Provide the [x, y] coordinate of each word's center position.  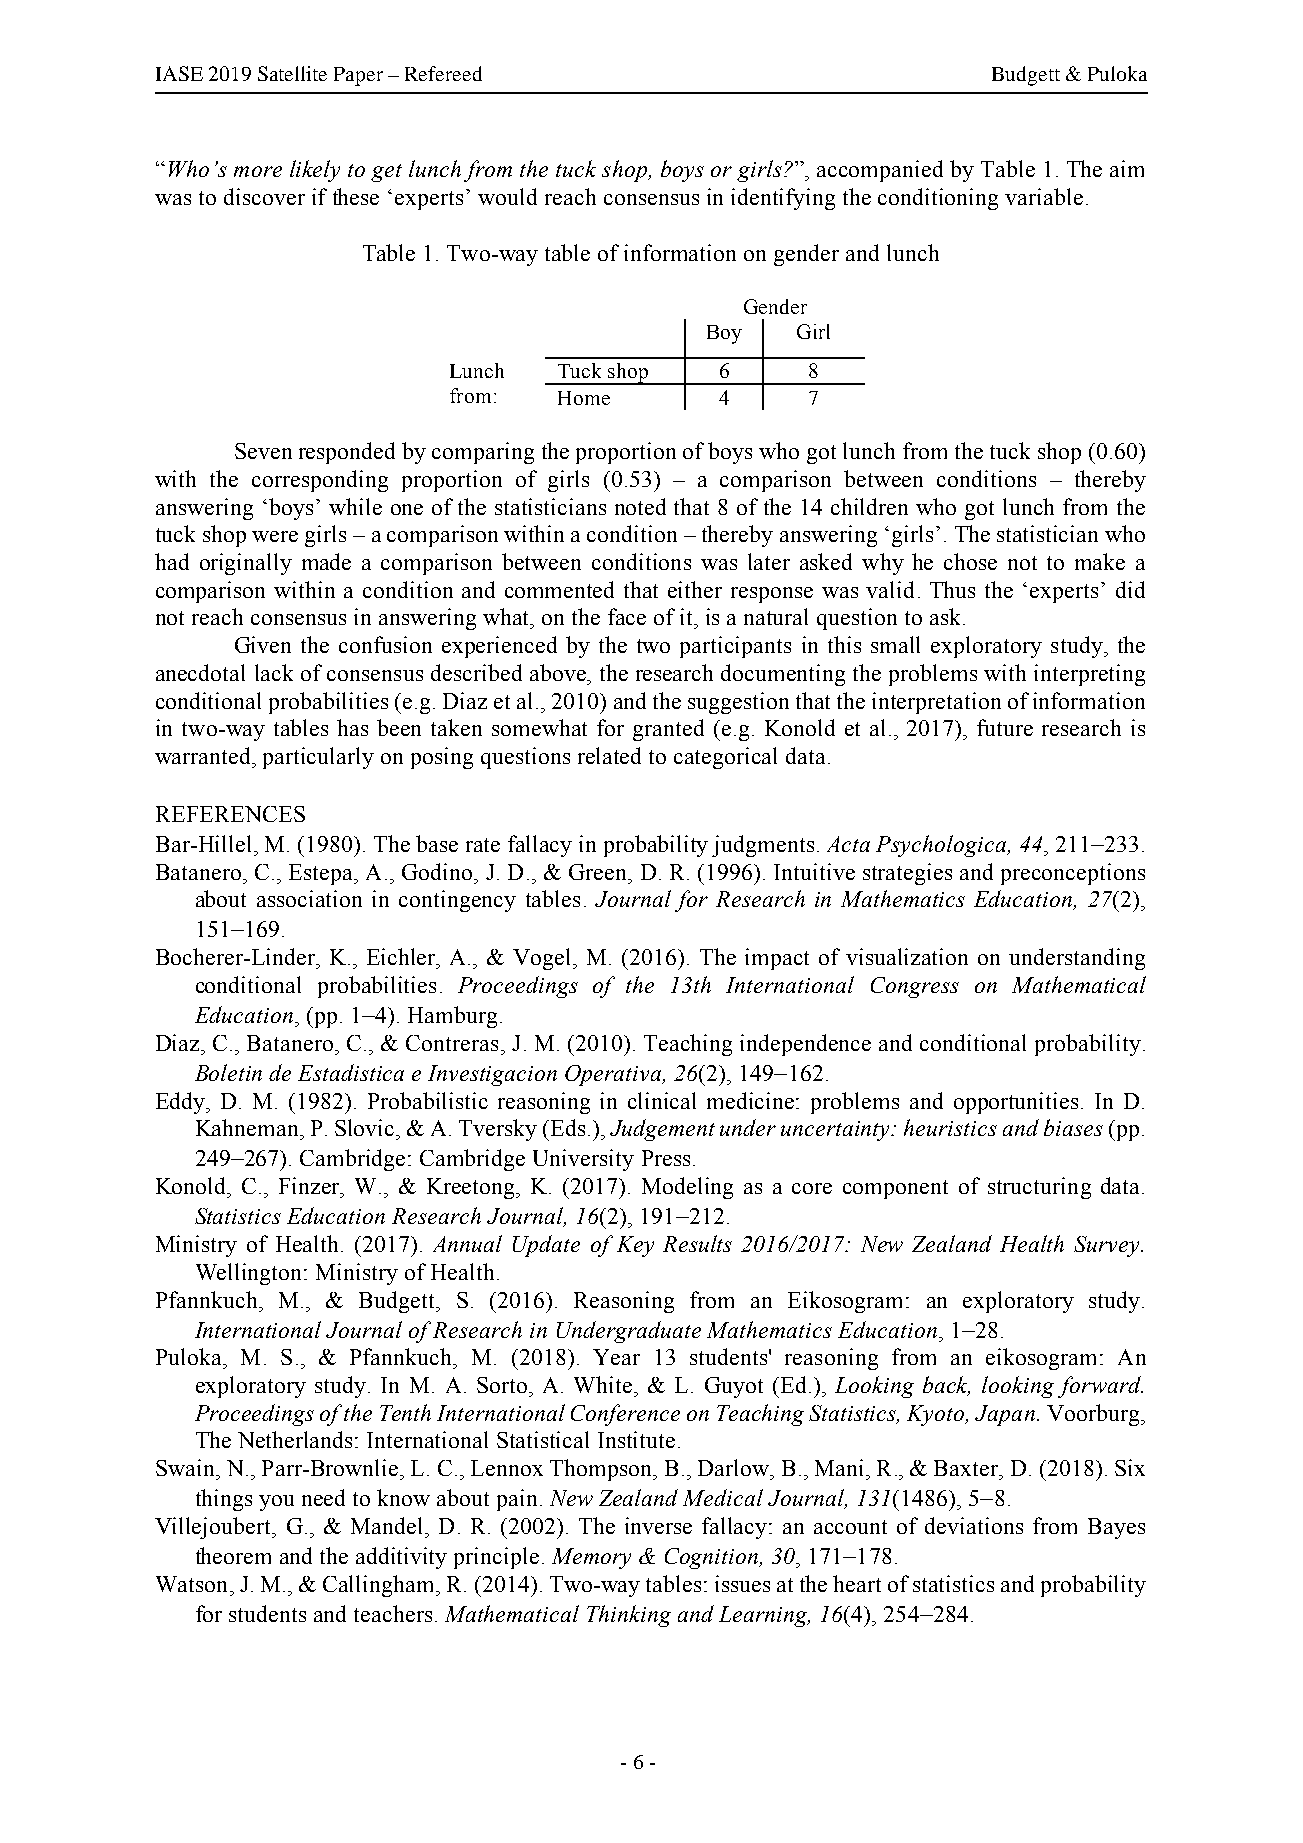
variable [1044, 196]
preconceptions [1073, 874]
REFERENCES [230, 814]
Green [599, 872]
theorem [233, 1555]
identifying [783, 199]
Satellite [292, 73]
